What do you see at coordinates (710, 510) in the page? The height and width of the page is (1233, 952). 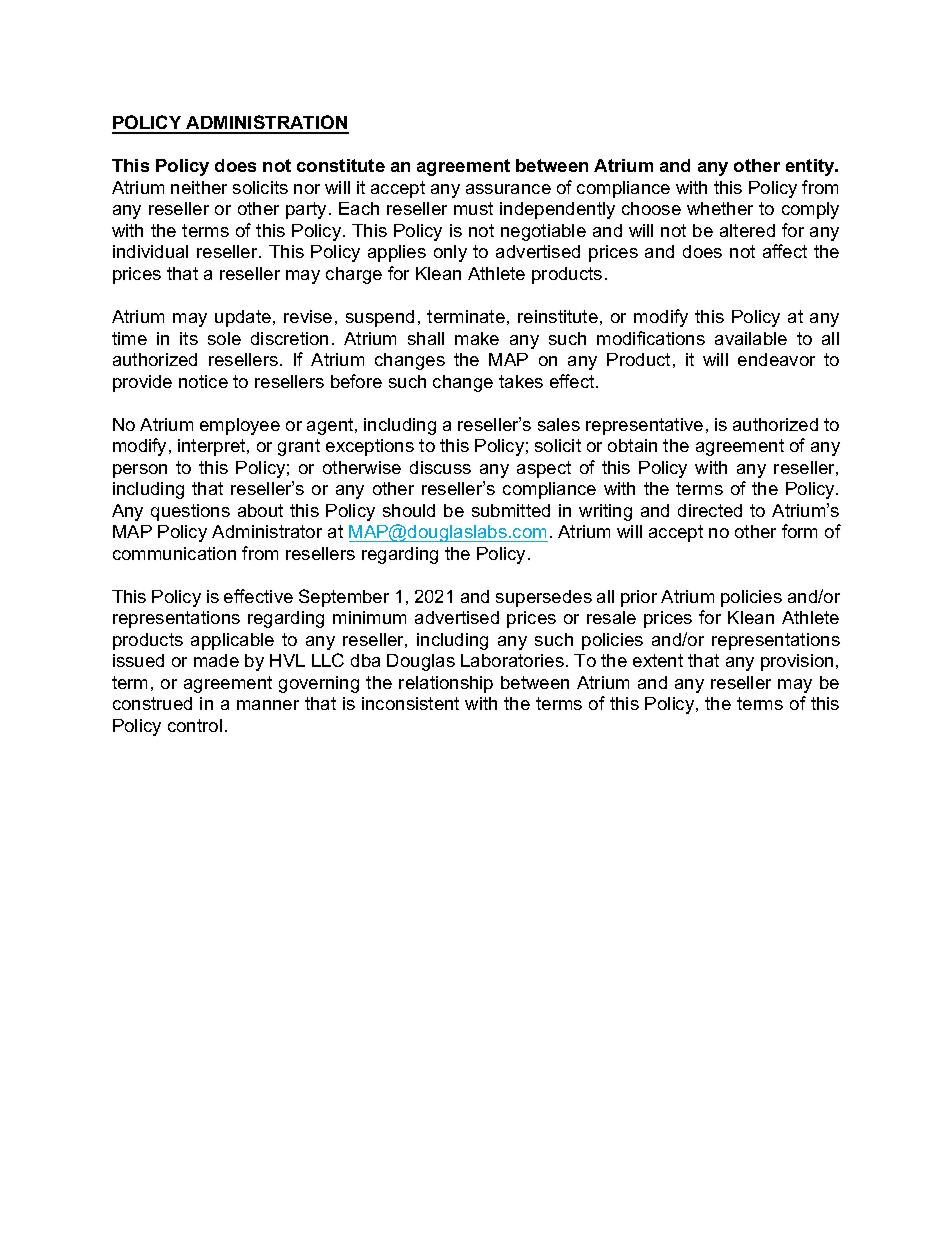 I see `directed` at bounding box center [710, 510].
